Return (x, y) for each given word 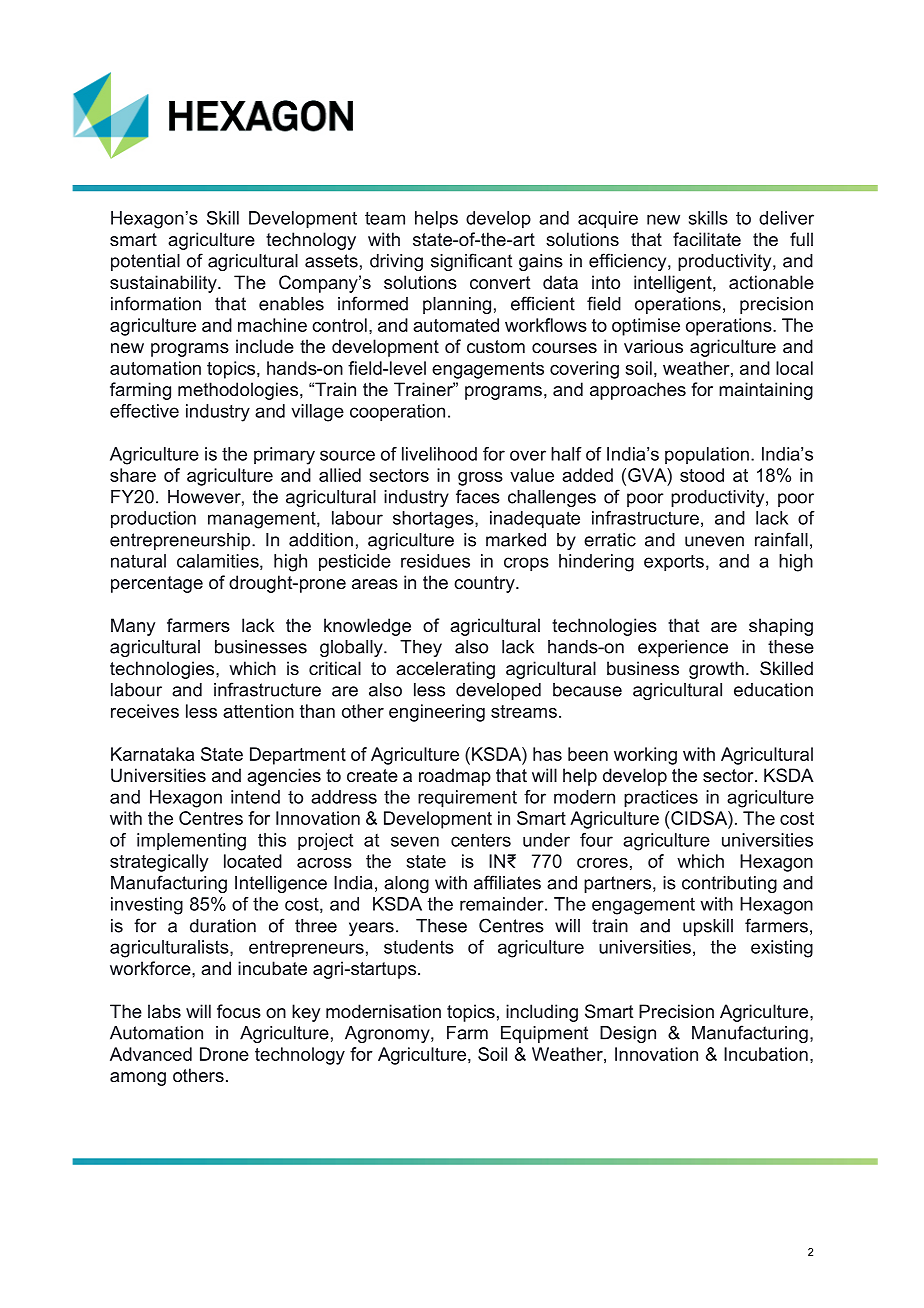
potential (145, 262)
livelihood (439, 454)
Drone (224, 1054)
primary (284, 456)
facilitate (707, 239)
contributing (729, 884)
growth (716, 670)
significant (471, 262)
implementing (191, 842)
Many (133, 627)
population (707, 455)
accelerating (445, 670)
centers (481, 840)
